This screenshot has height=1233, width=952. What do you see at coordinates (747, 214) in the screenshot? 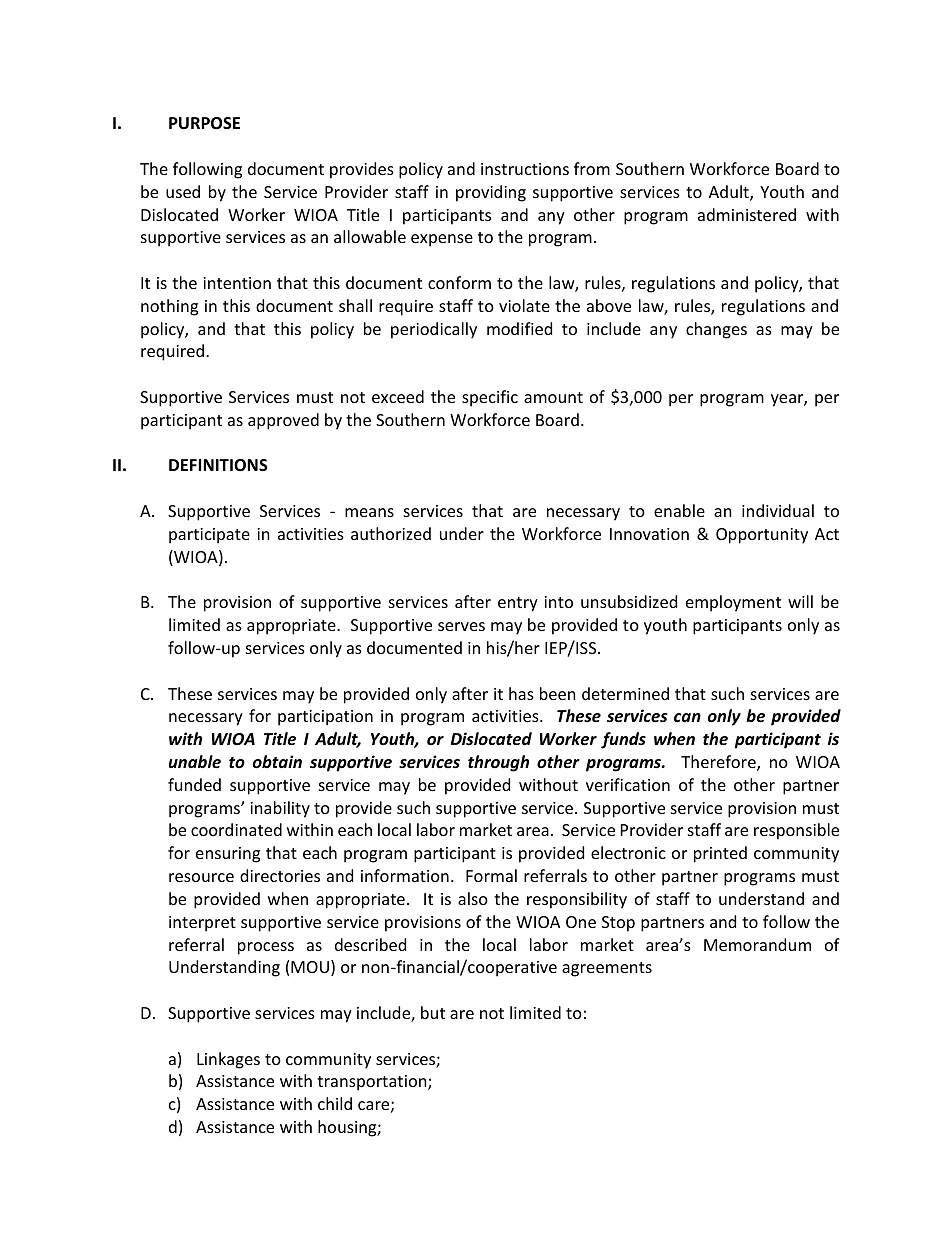
I see `administered` at bounding box center [747, 214].
